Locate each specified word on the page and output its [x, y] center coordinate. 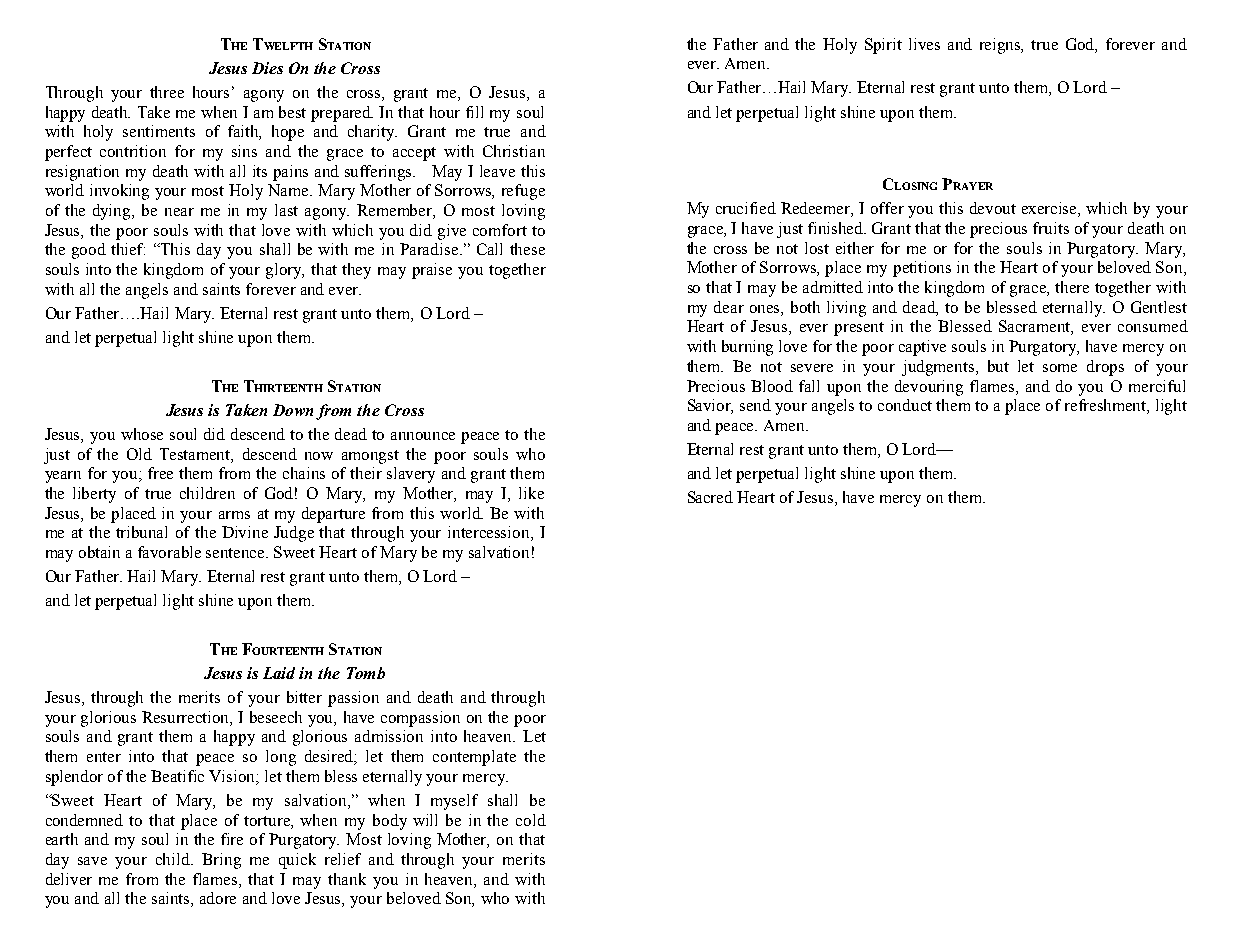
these [527, 249]
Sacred [710, 497]
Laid [279, 673]
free [160, 473]
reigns [1001, 46]
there [1072, 287]
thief [128, 249]
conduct [905, 405]
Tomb [366, 673]
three [167, 92]
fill [474, 112]
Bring [221, 861]
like [531, 493]
